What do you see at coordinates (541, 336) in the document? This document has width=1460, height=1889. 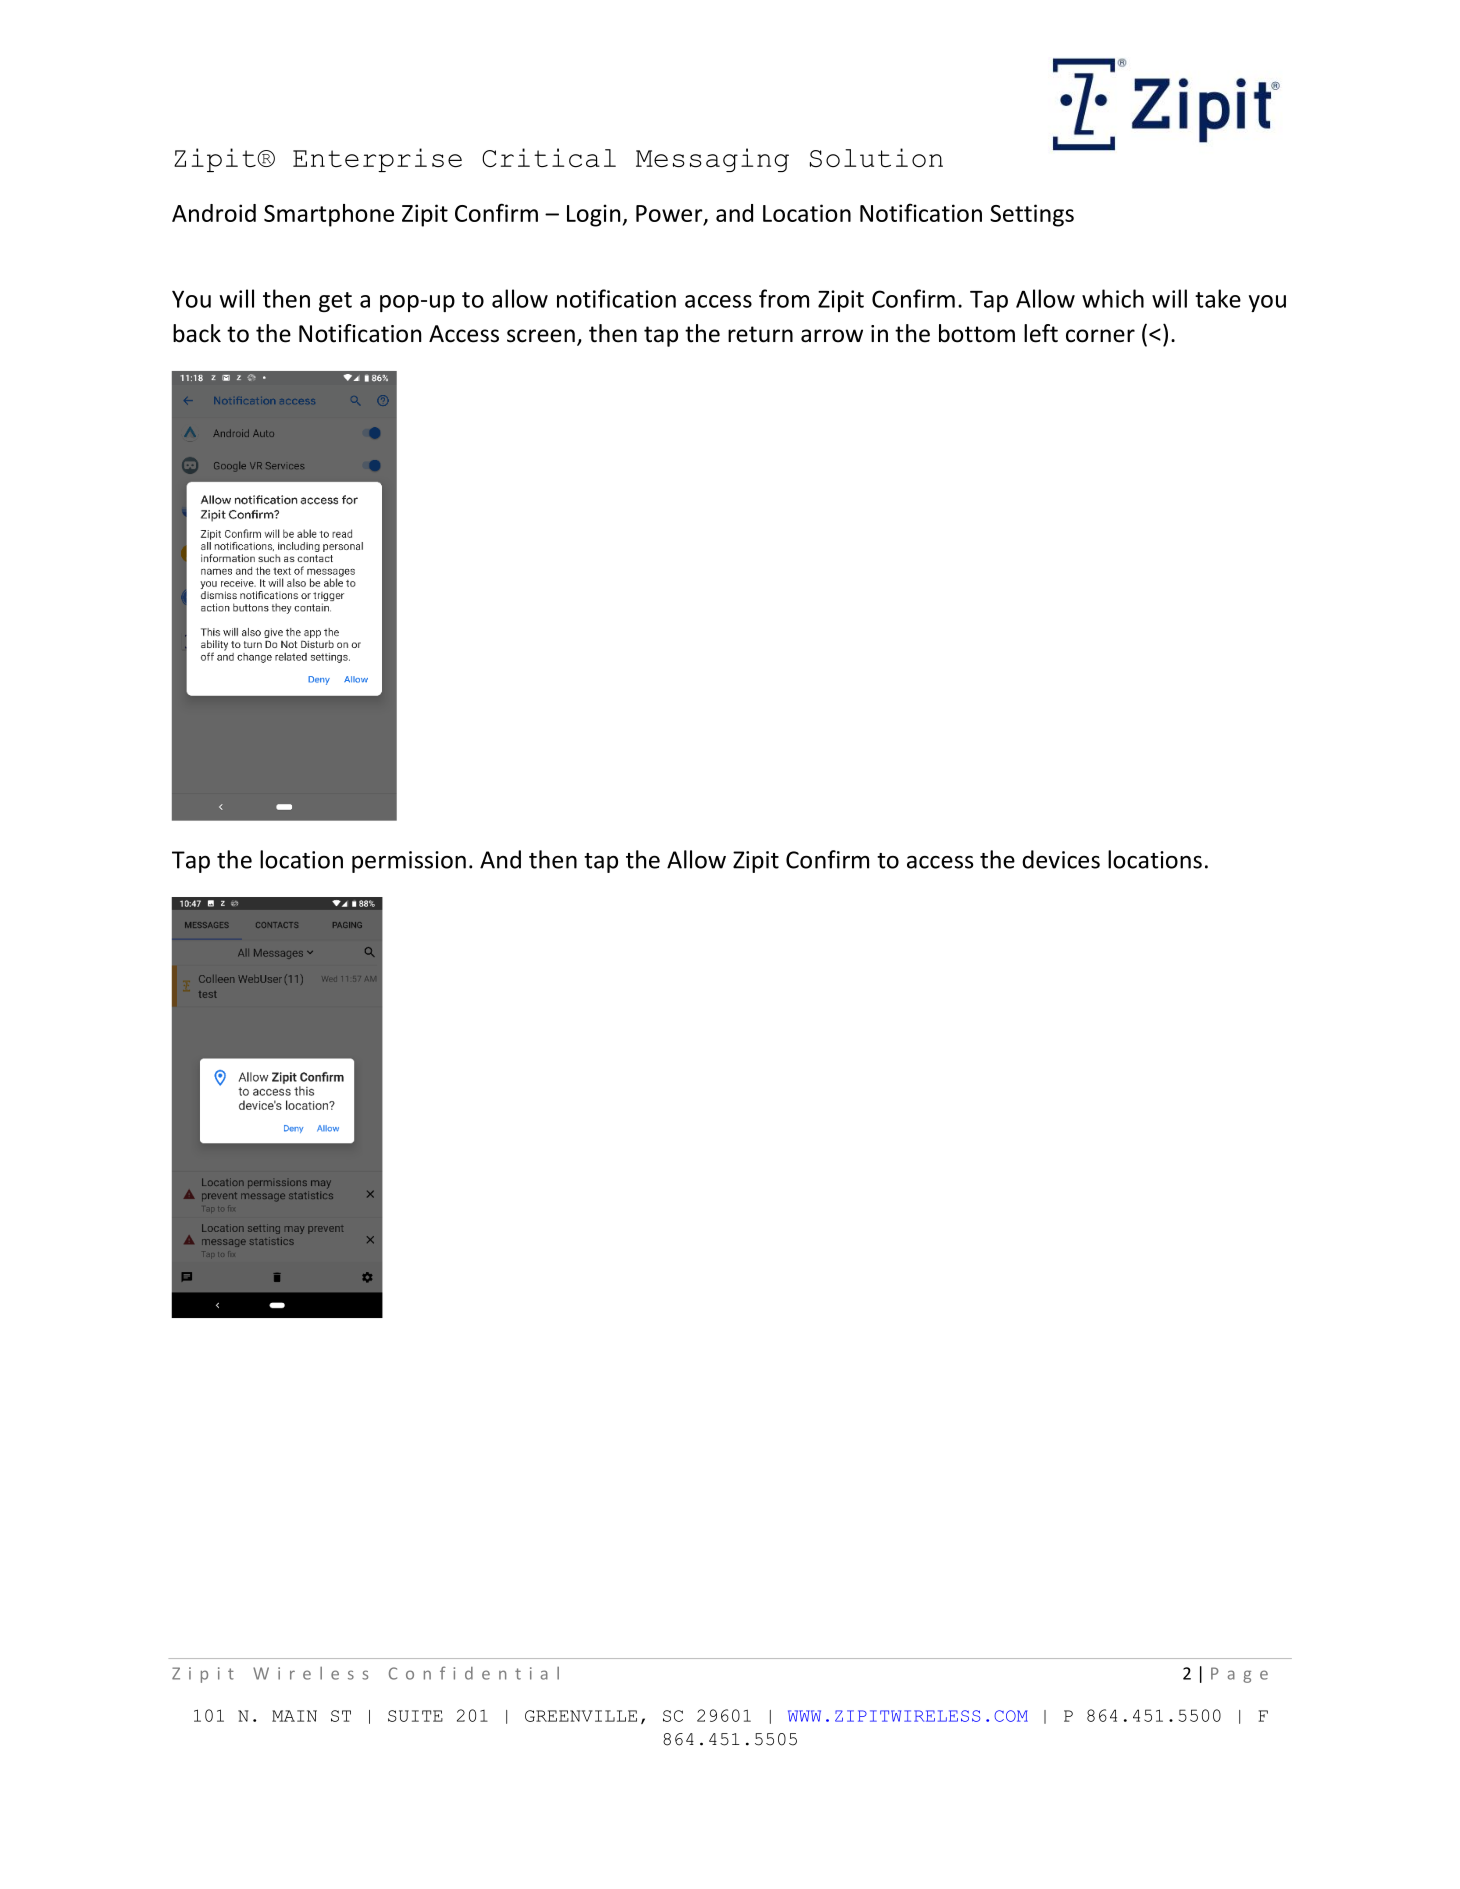 I see `screen` at bounding box center [541, 336].
